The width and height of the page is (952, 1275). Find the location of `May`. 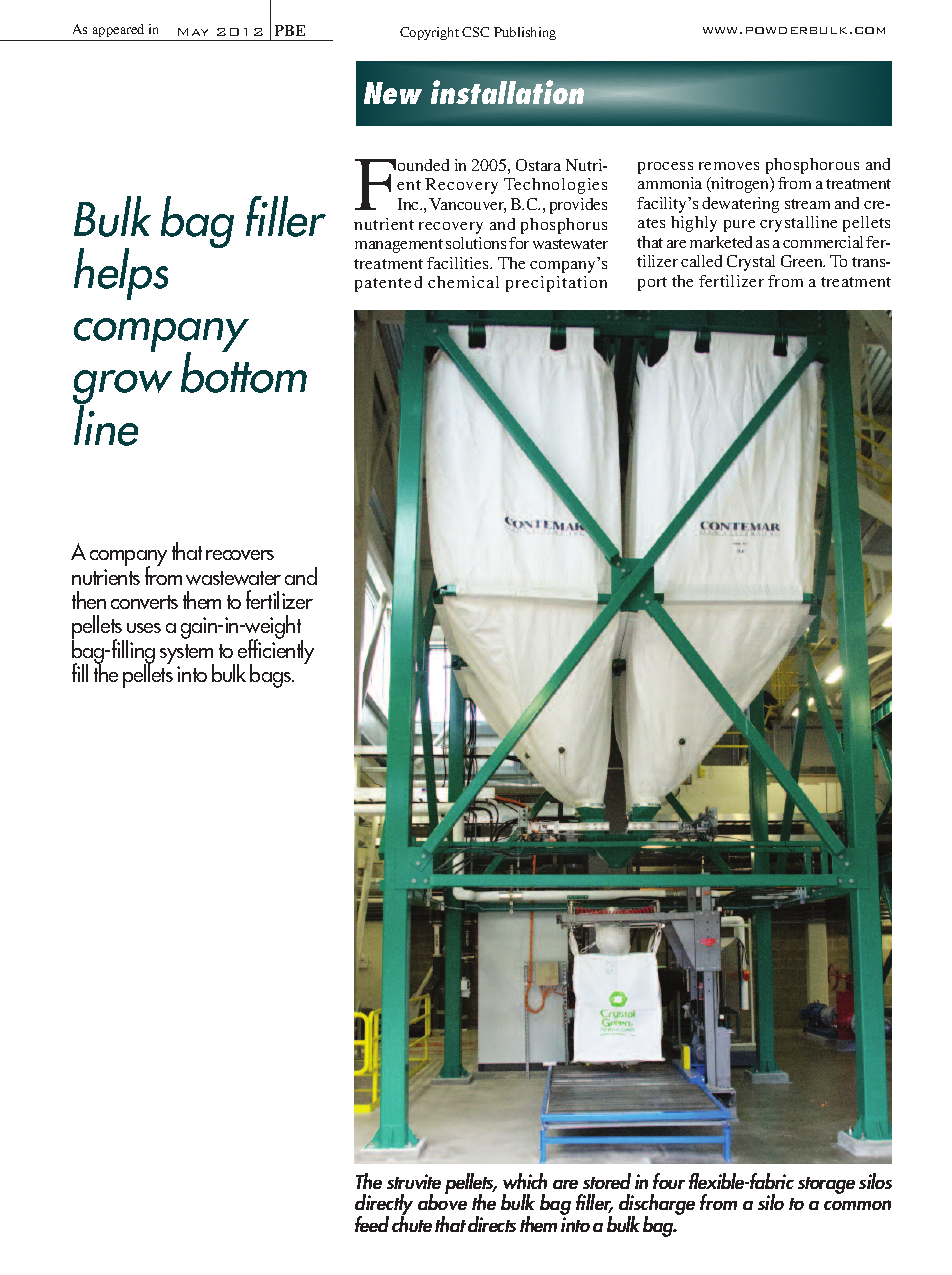

May is located at coordinates (193, 32).
